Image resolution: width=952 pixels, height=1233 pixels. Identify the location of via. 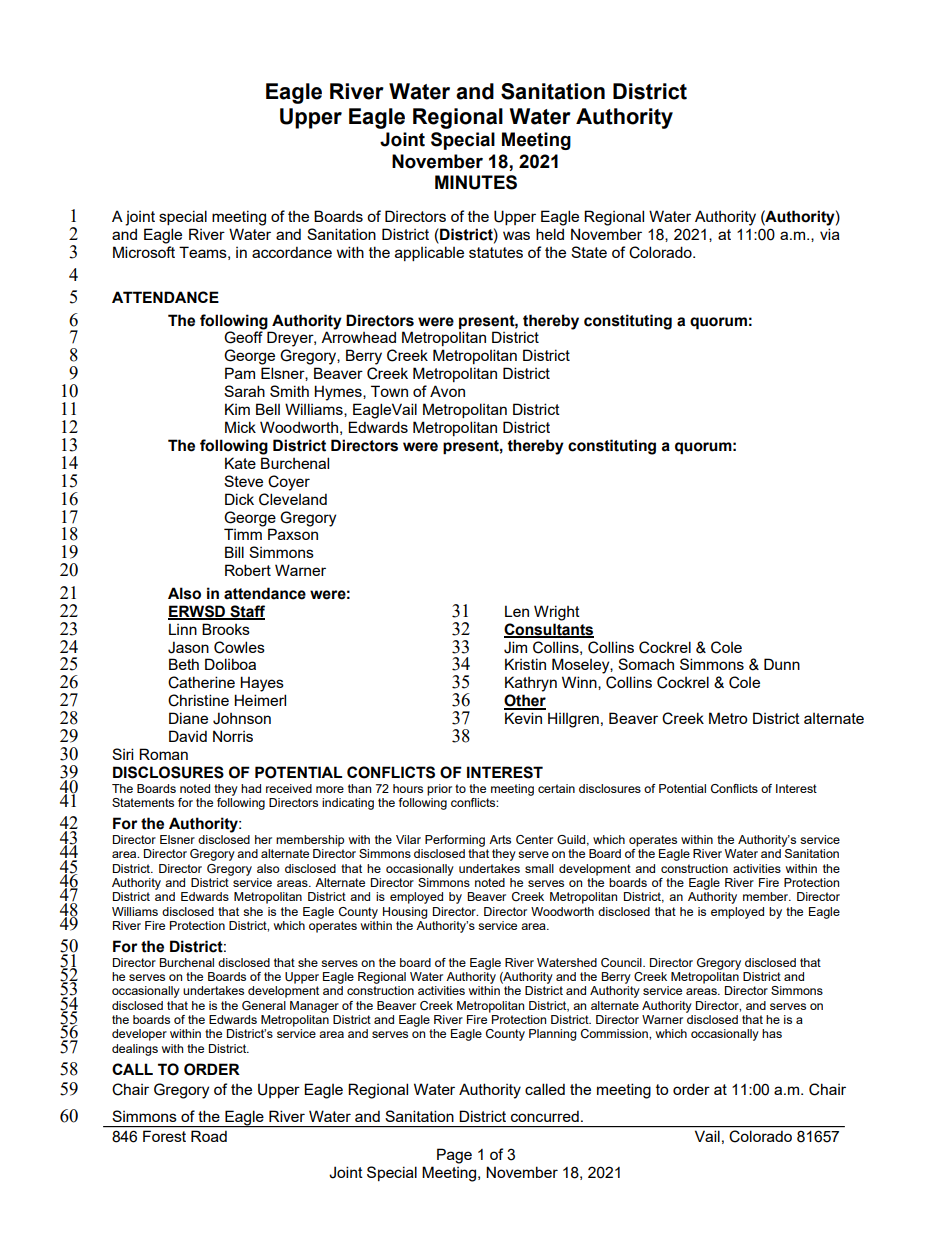
(830, 234).
